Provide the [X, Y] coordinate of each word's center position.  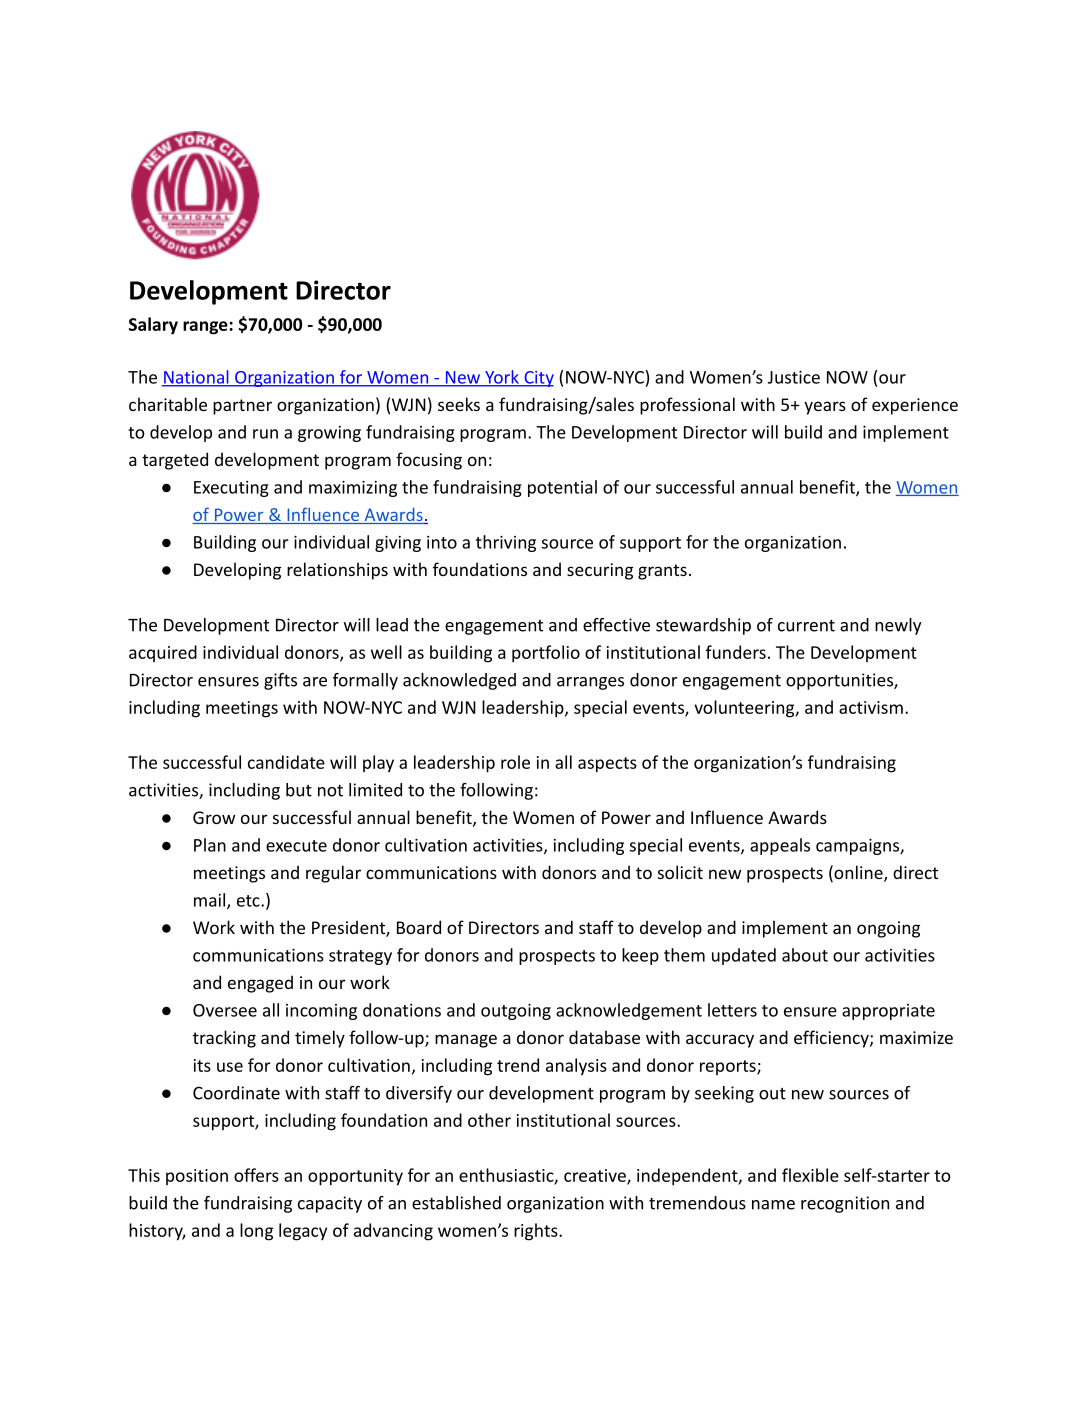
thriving [506, 543]
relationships [337, 571]
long [256, 1232]
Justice [794, 377]
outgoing [516, 1012]
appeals [780, 846]
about [805, 955]
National [196, 378]
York [502, 378]
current [806, 625]
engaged [260, 984]
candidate [286, 762]
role [515, 762]
